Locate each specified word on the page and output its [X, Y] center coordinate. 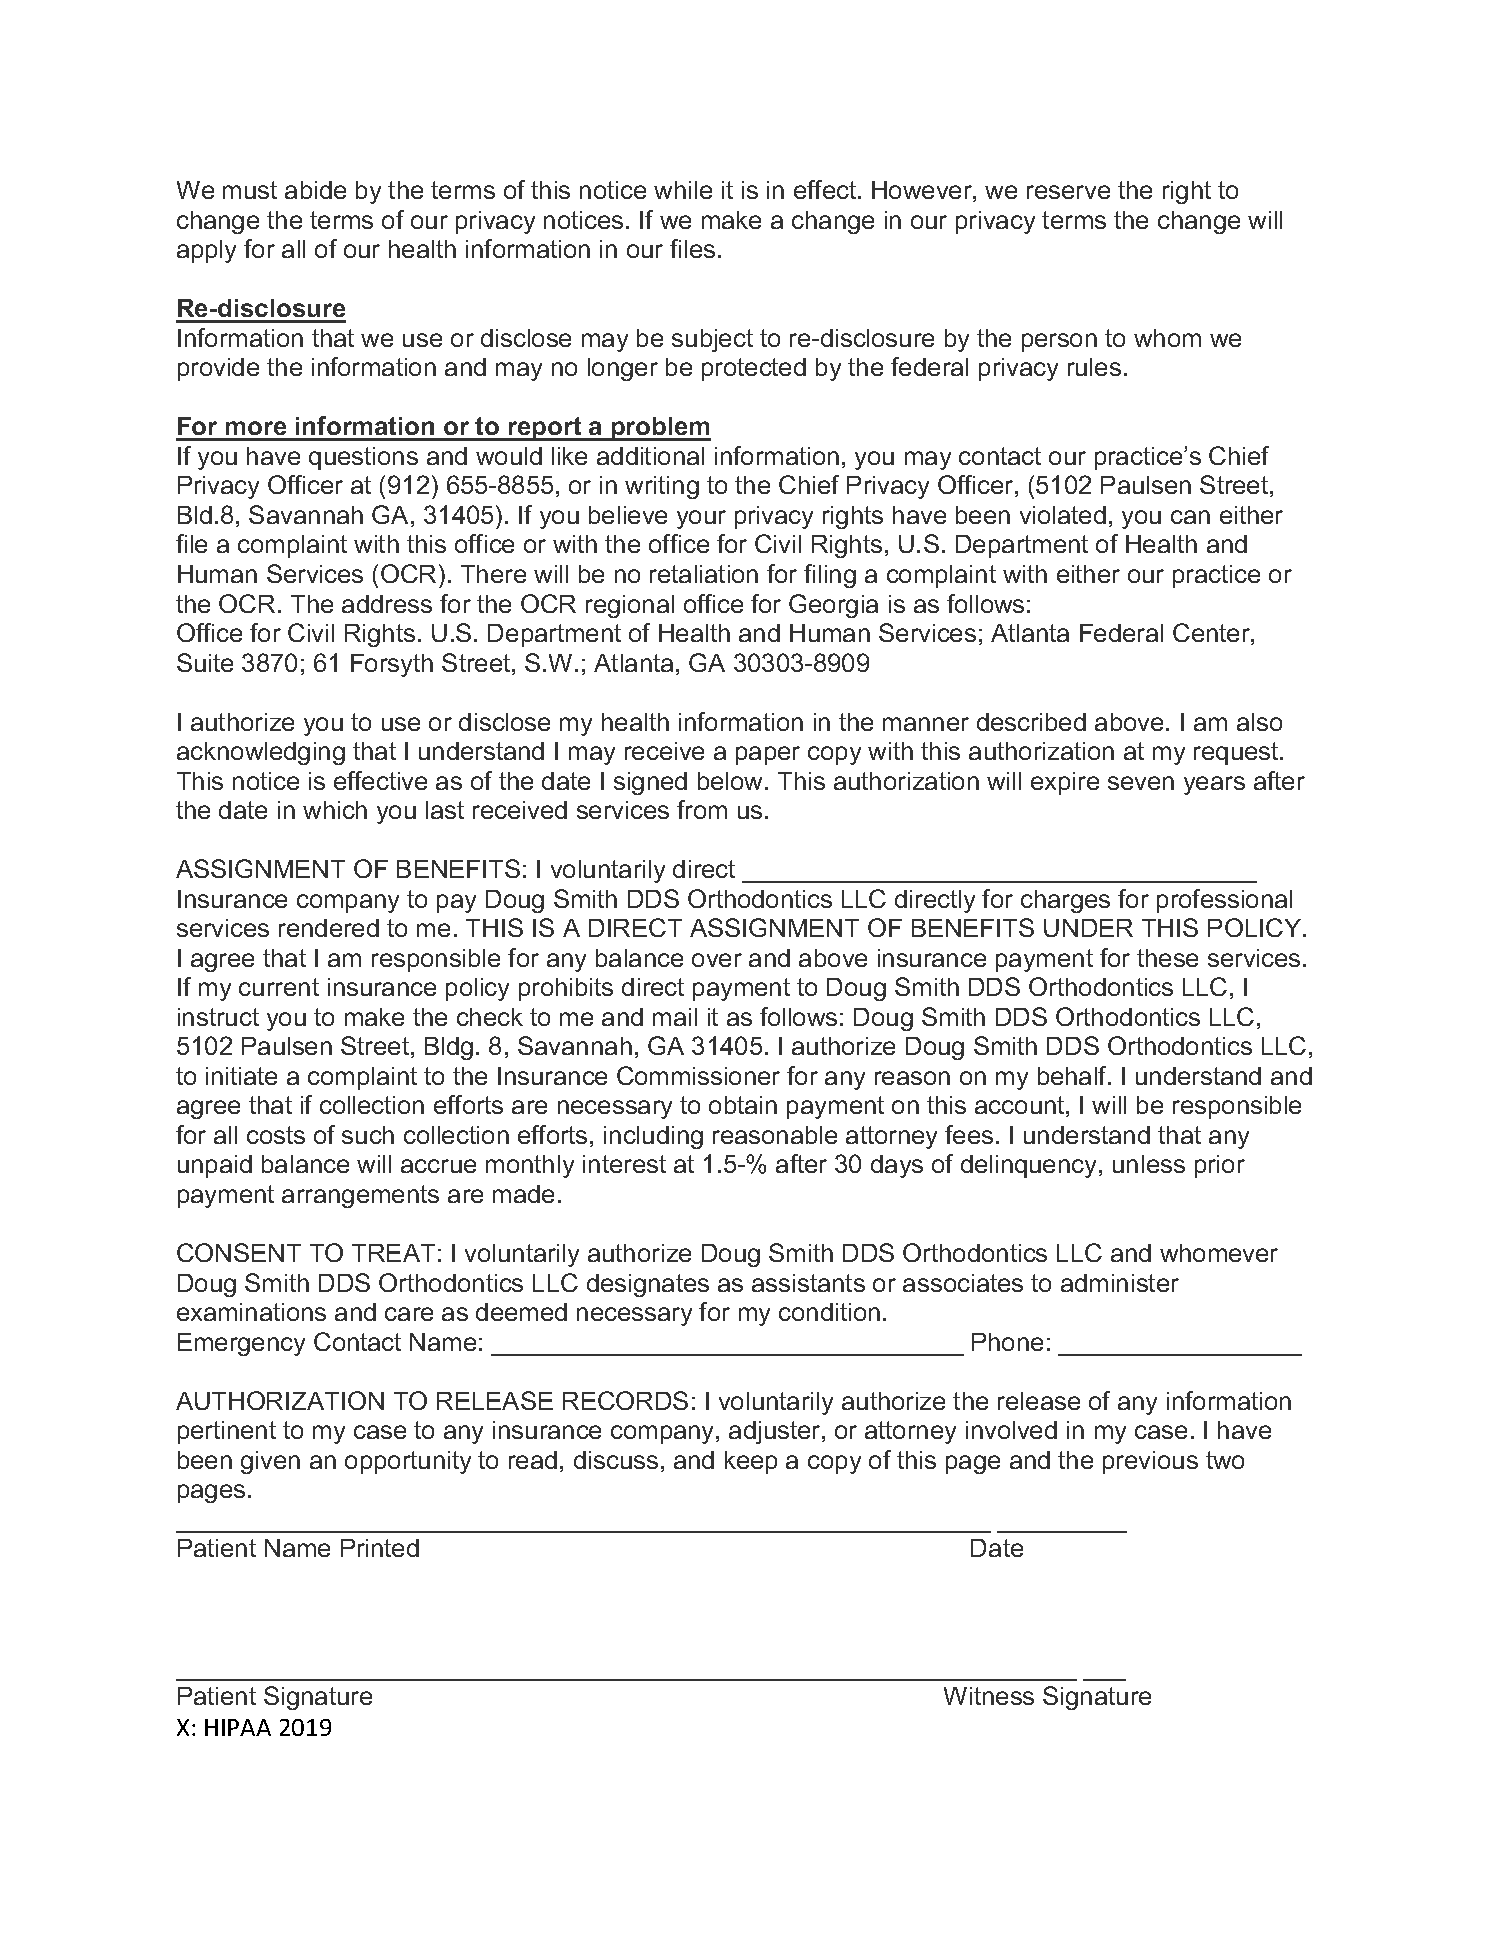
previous [1150, 1462]
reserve [1068, 192]
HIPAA [238, 1727]
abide [315, 190]
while [683, 190]
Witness [989, 1696]
